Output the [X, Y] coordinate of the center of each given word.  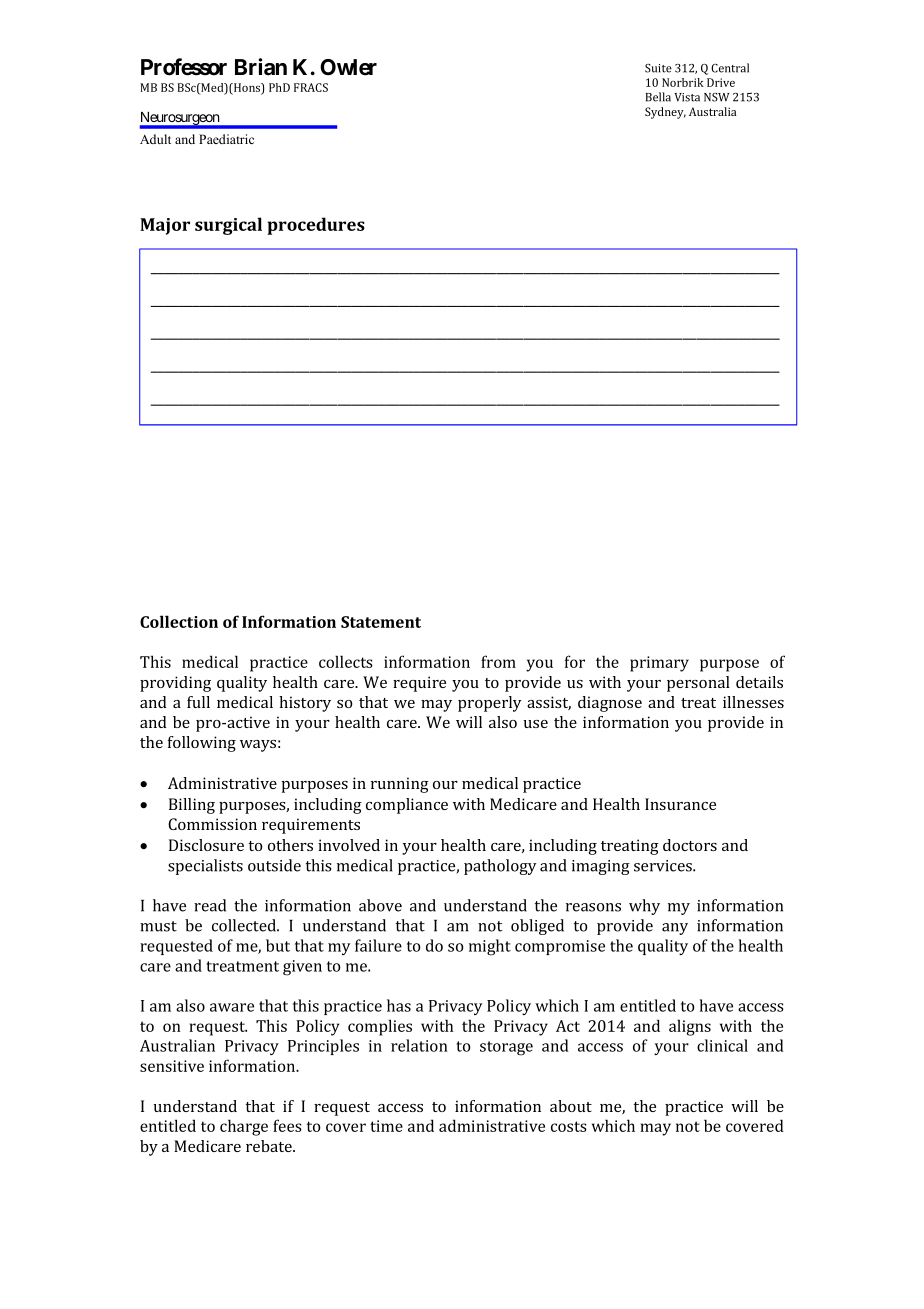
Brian [261, 67]
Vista [687, 97]
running [400, 785]
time [386, 1126]
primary [659, 664]
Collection [179, 621]
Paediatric [226, 139]
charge [244, 1127]
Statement [381, 622]
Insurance [680, 804]
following [202, 744]
